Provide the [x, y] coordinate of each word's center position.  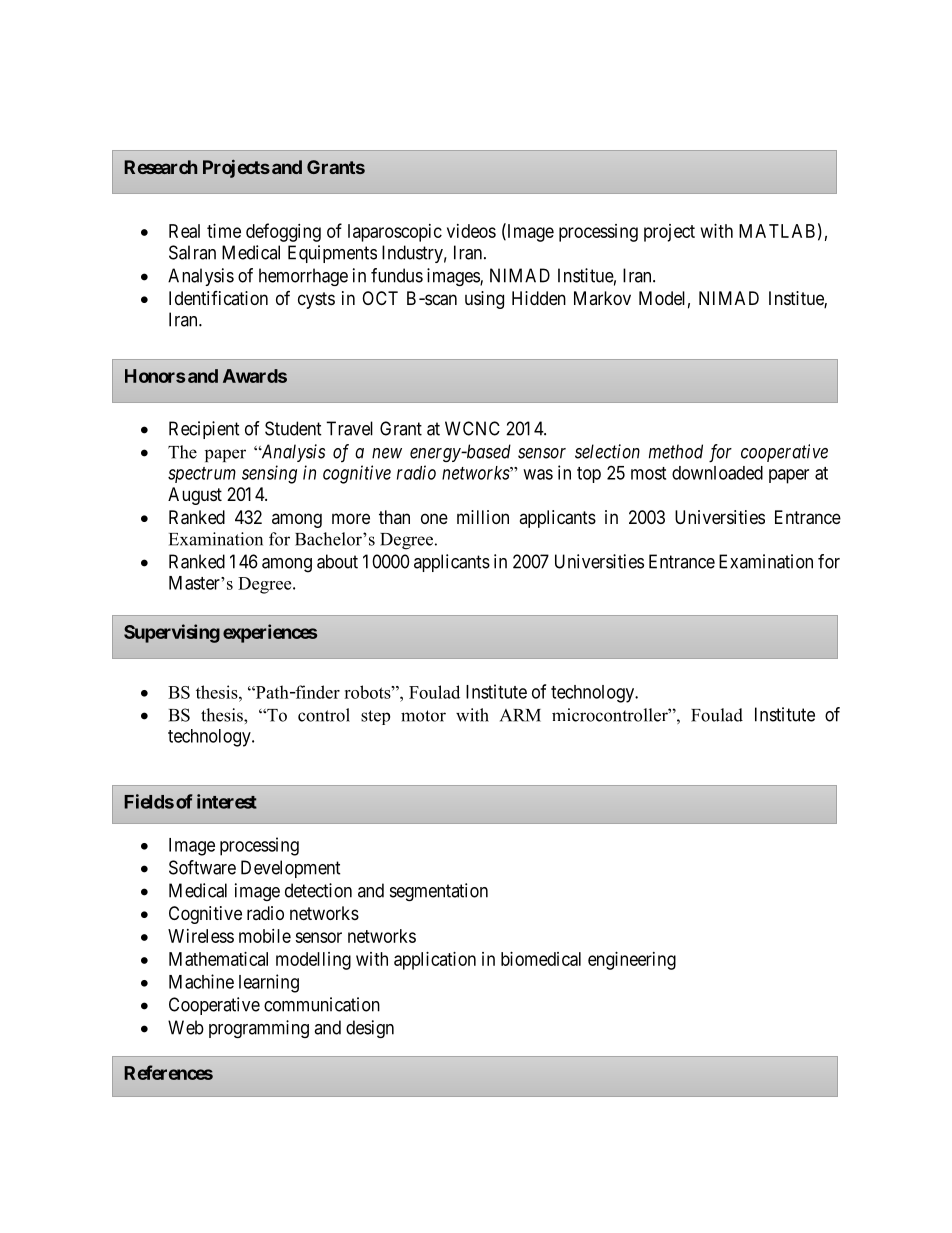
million [483, 517]
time [224, 231]
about [337, 561]
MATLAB [777, 231]
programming [259, 1029]
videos [471, 231]
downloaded [717, 473]
